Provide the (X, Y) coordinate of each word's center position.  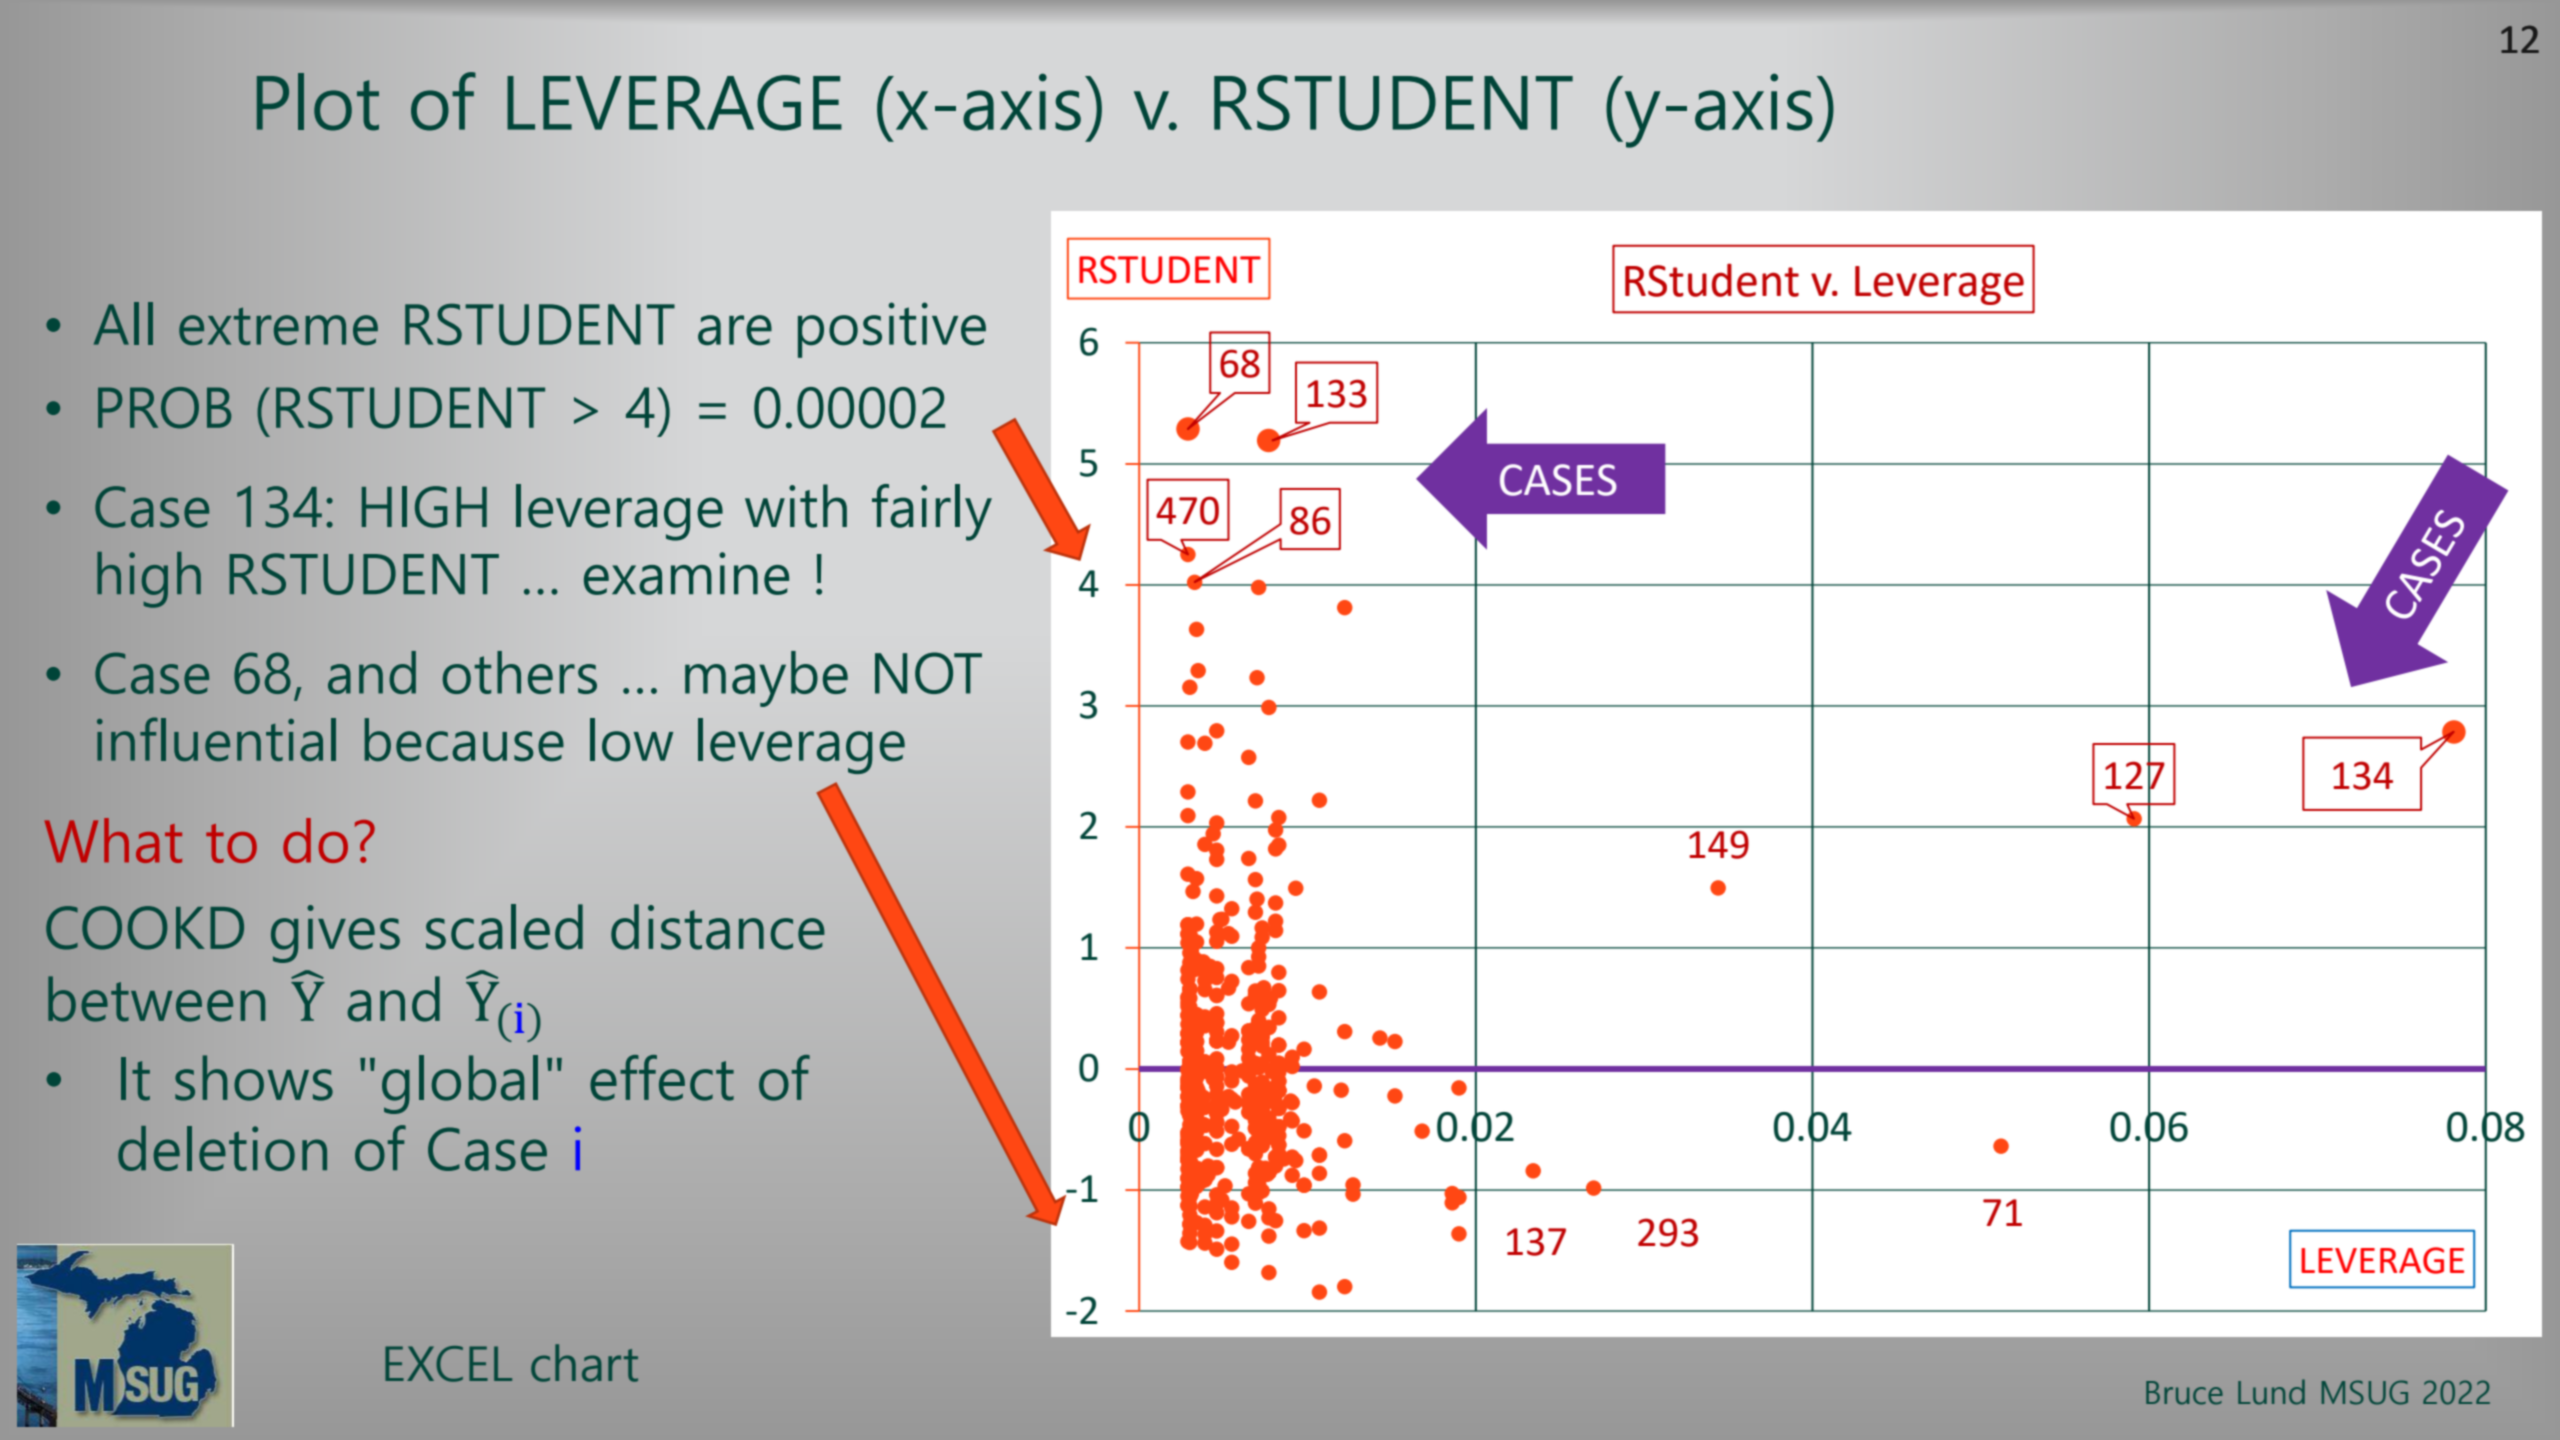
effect (662, 1078)
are (735, 330)
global (460, 1084)
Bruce (2184, 1393)
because (464, 740)
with (796, 506)
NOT (928, 673)
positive (892, 330)
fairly (932, 512)
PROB (164, 408)
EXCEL (448, 1364)
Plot (318, 102)
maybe (766, 679)
